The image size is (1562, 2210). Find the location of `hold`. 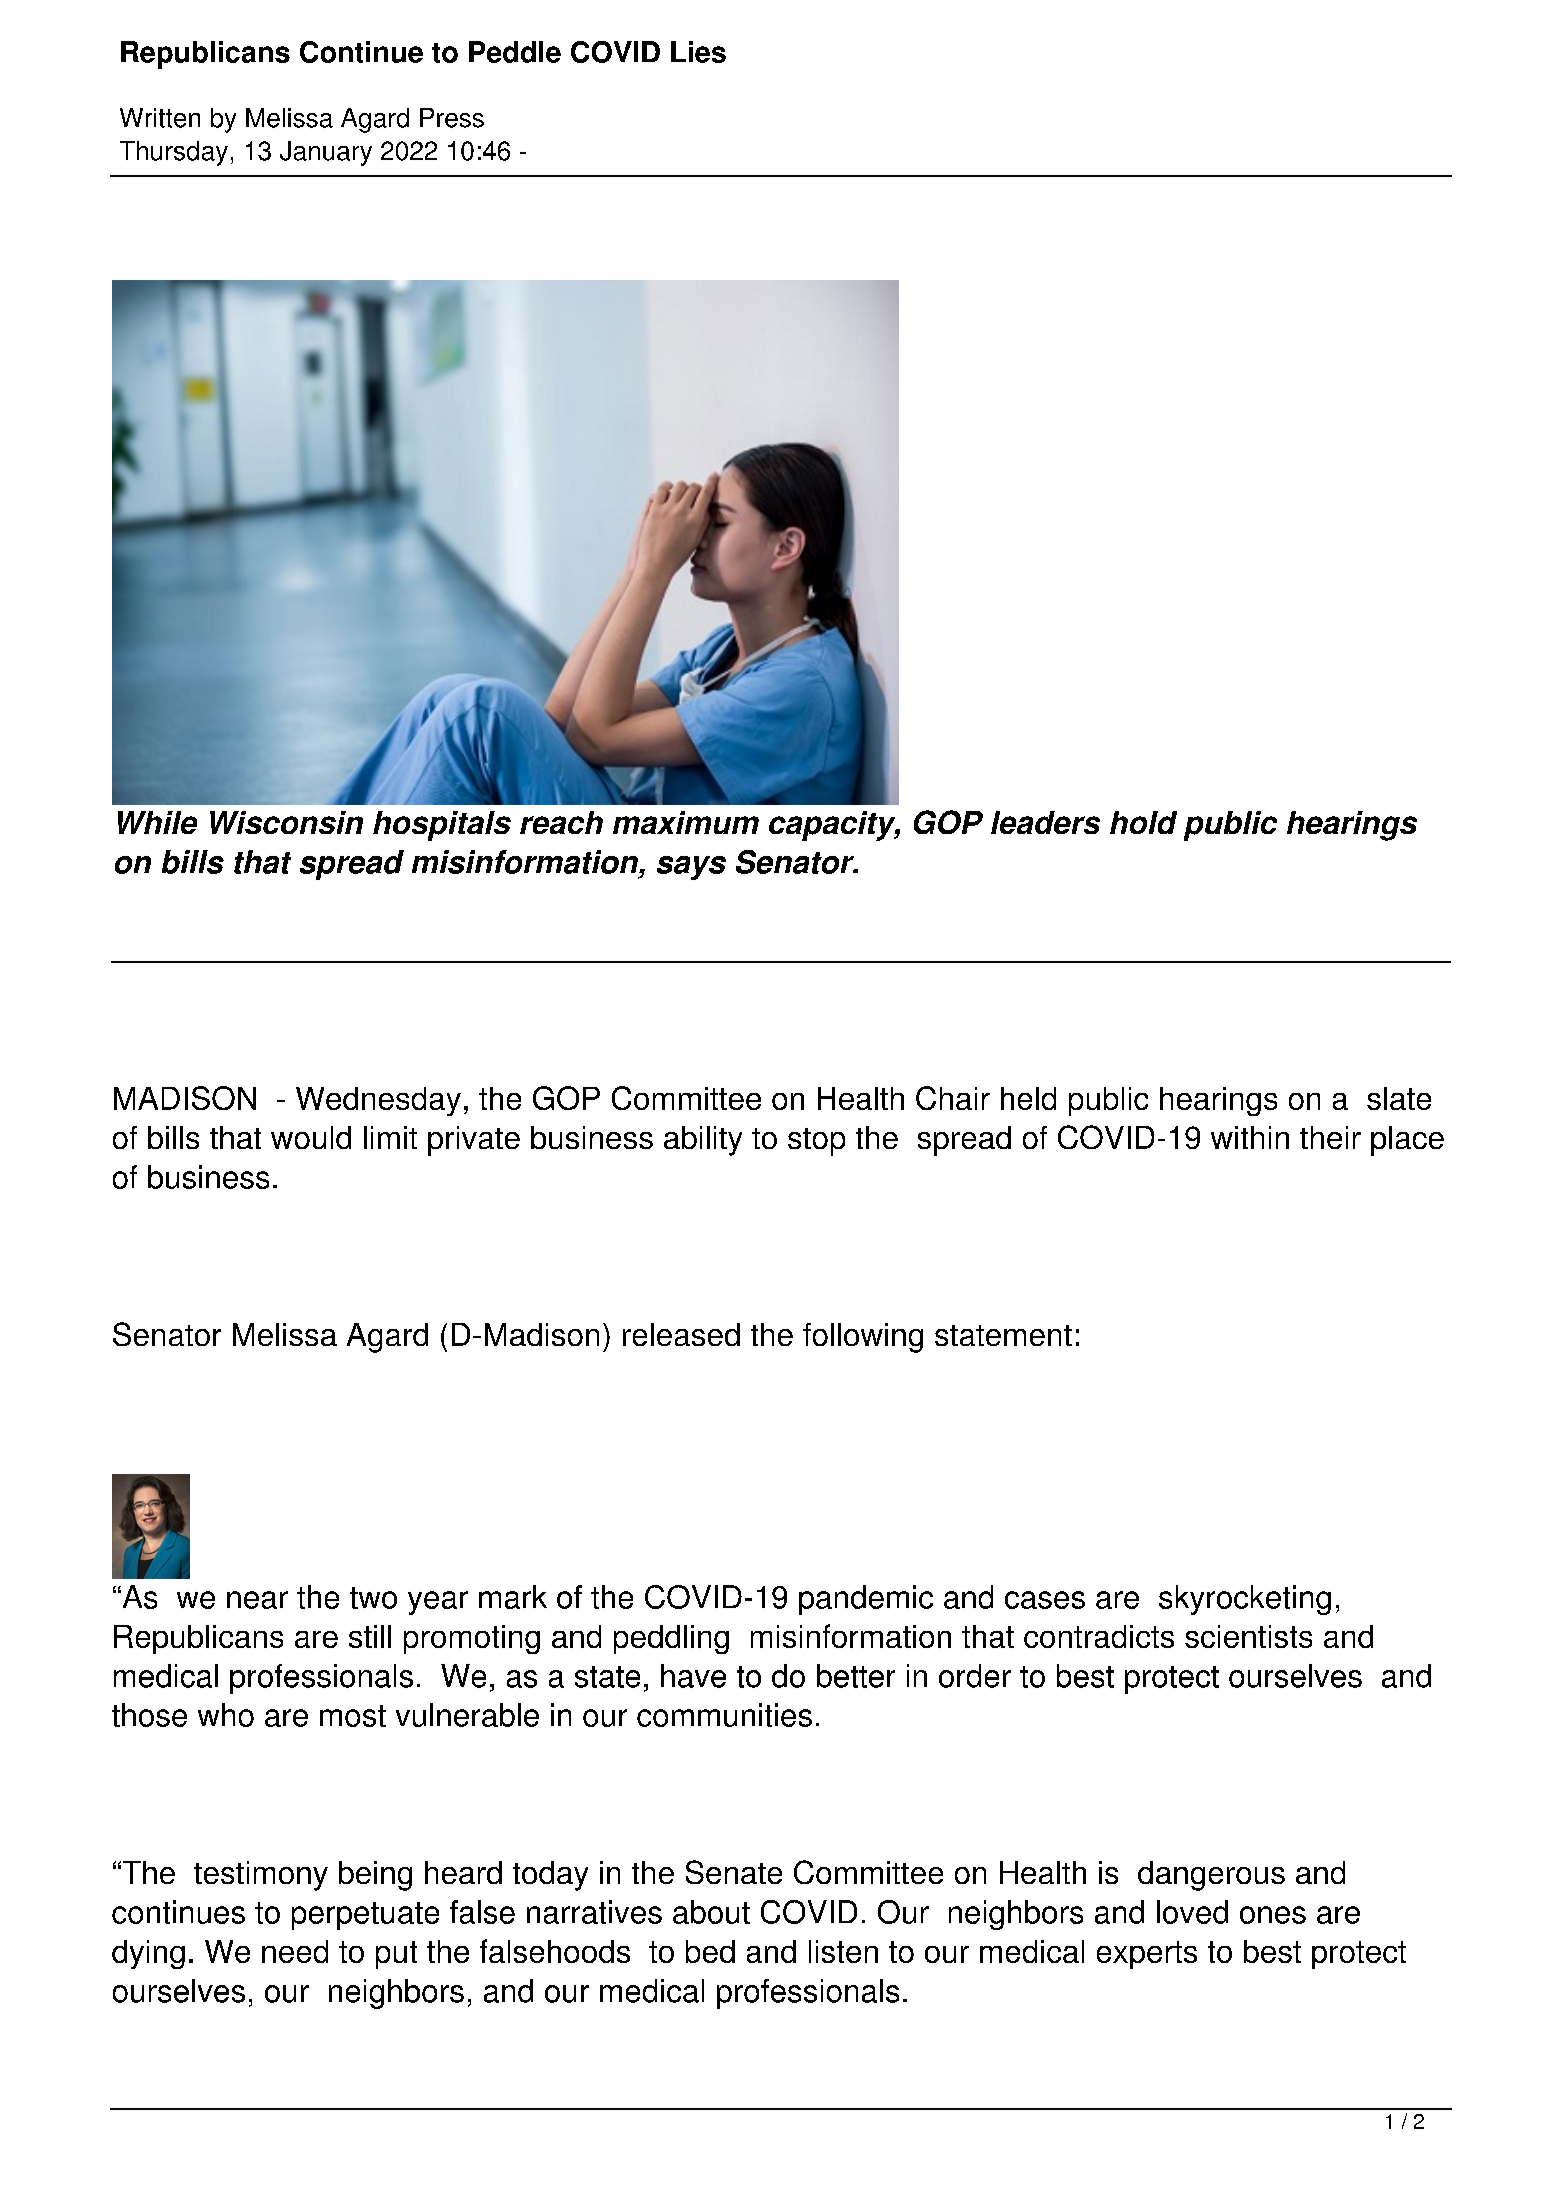

hold is located at coordinates (1143, 822).
